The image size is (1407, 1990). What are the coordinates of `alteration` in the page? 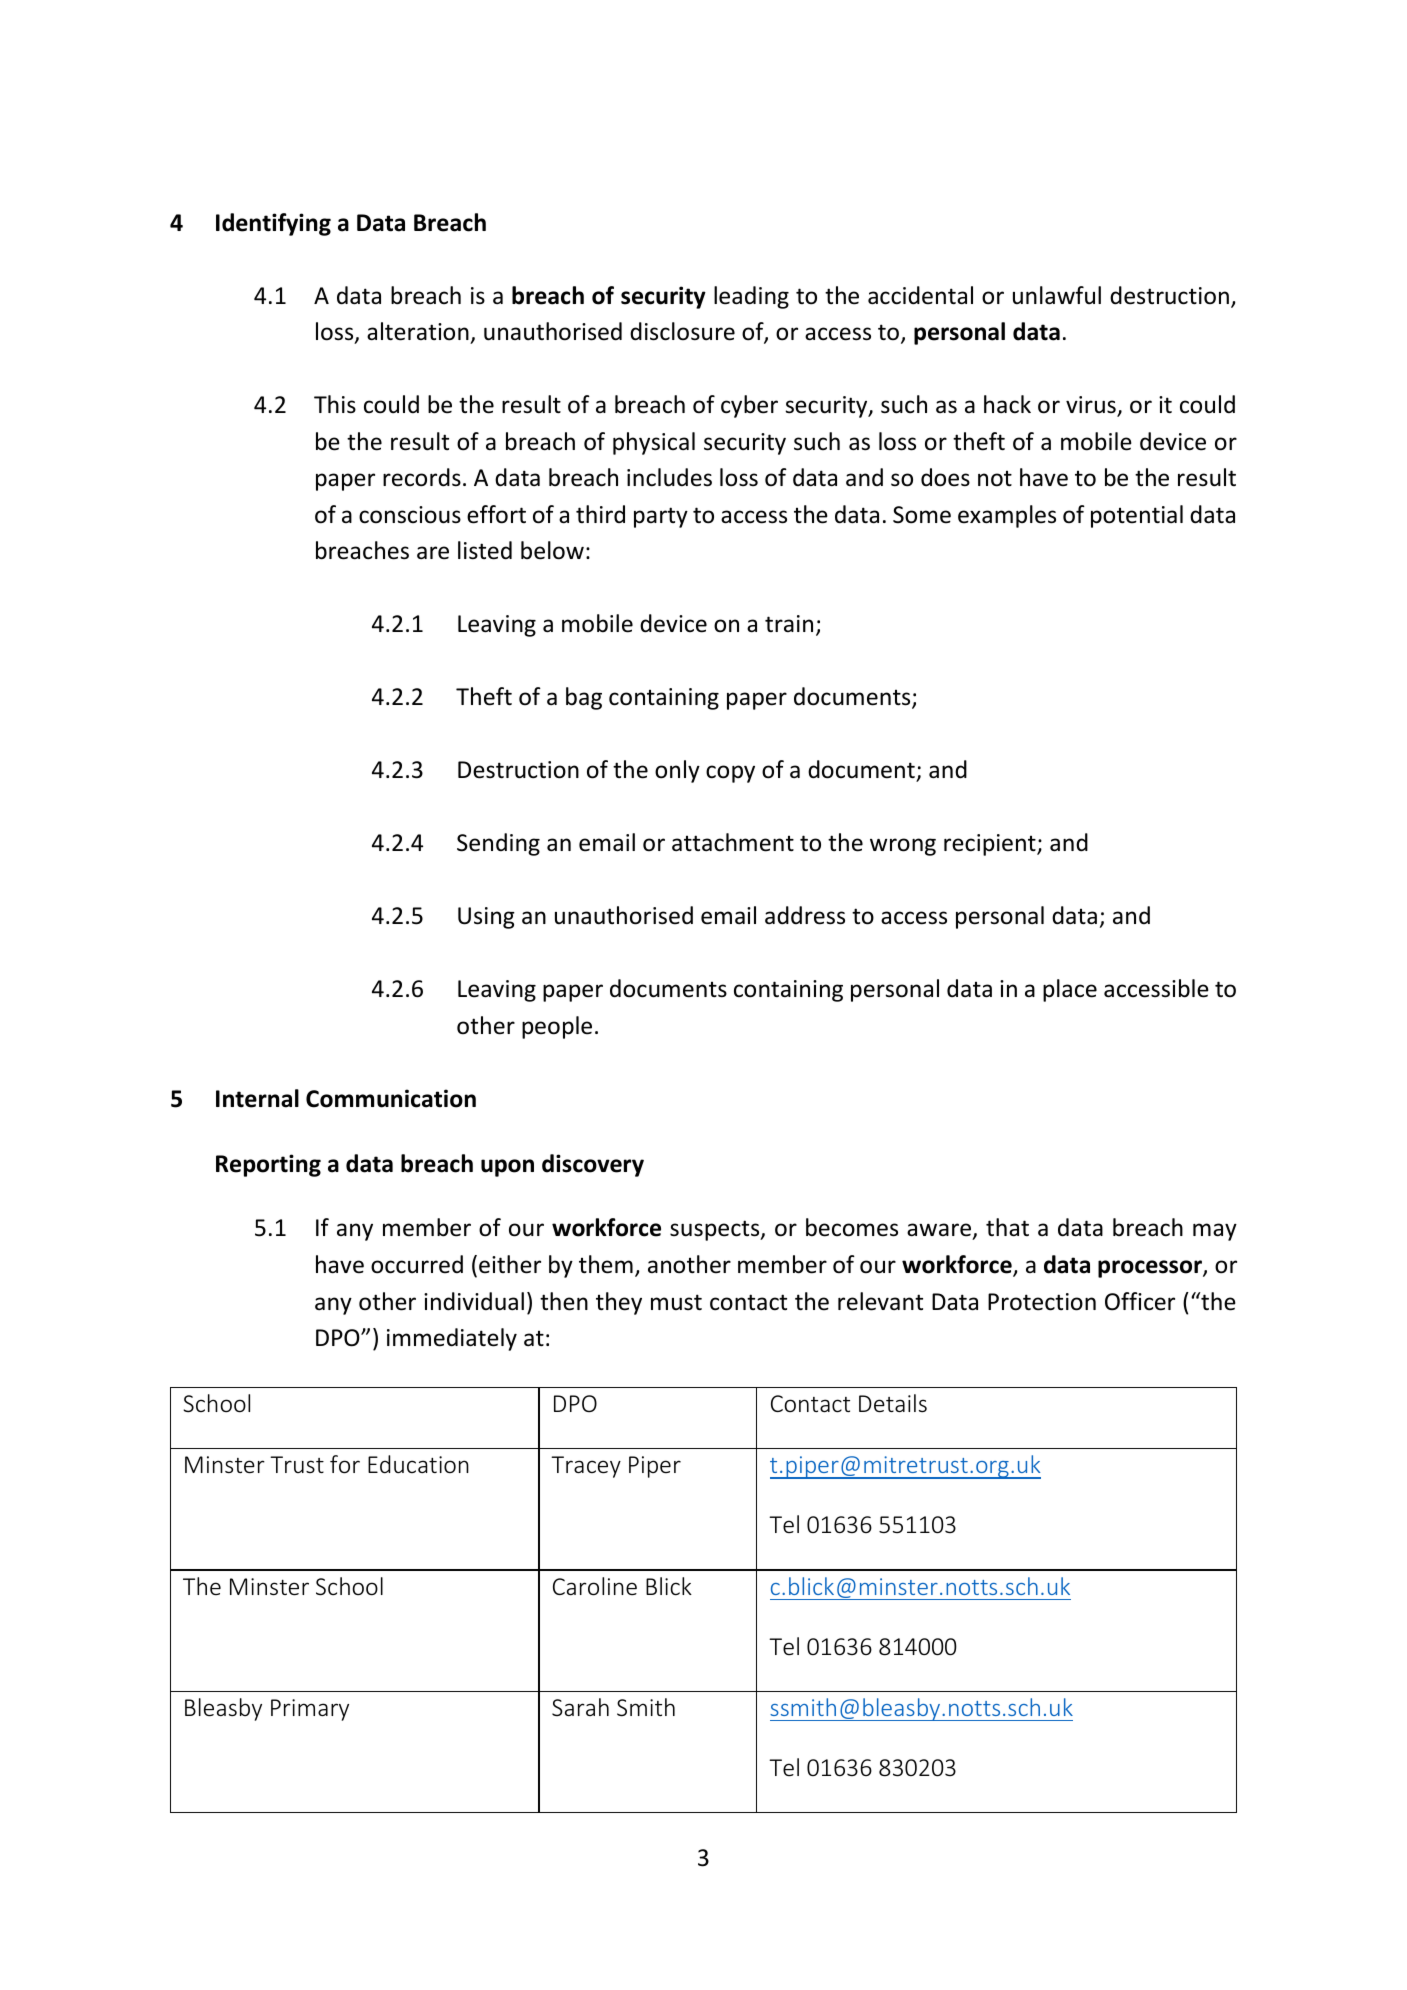 It's located at (419, 333).
